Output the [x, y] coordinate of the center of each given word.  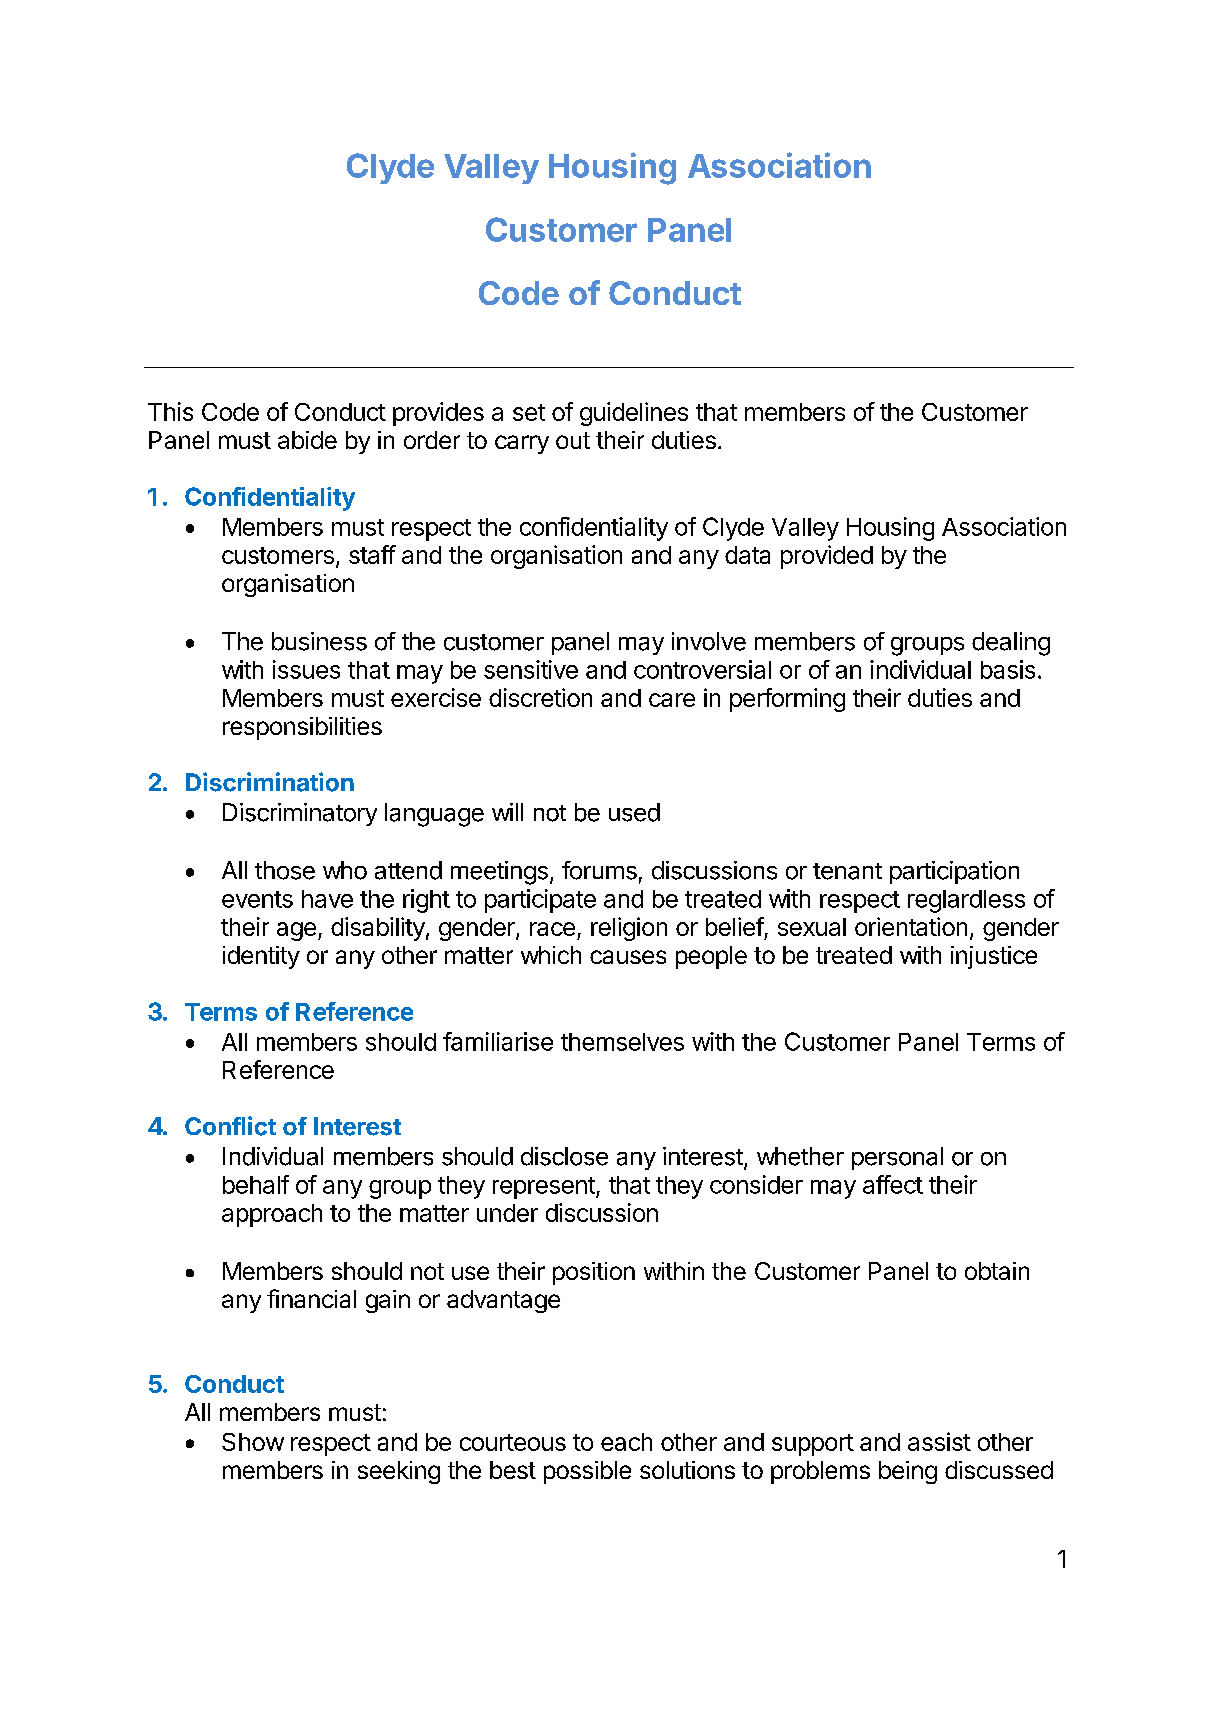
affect [893, 1184]
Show [253, 1442]
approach [272, 1215]
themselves [622, 1042]
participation [954, 872]
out [573, 440]
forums [599, 870]
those [285, 870]
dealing [1011, 644]
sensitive [531, 669]
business [319, 641]
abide [307, 440]
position [594, 1273]
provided [827, 557]
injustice [994, 957]
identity [261, 957]
